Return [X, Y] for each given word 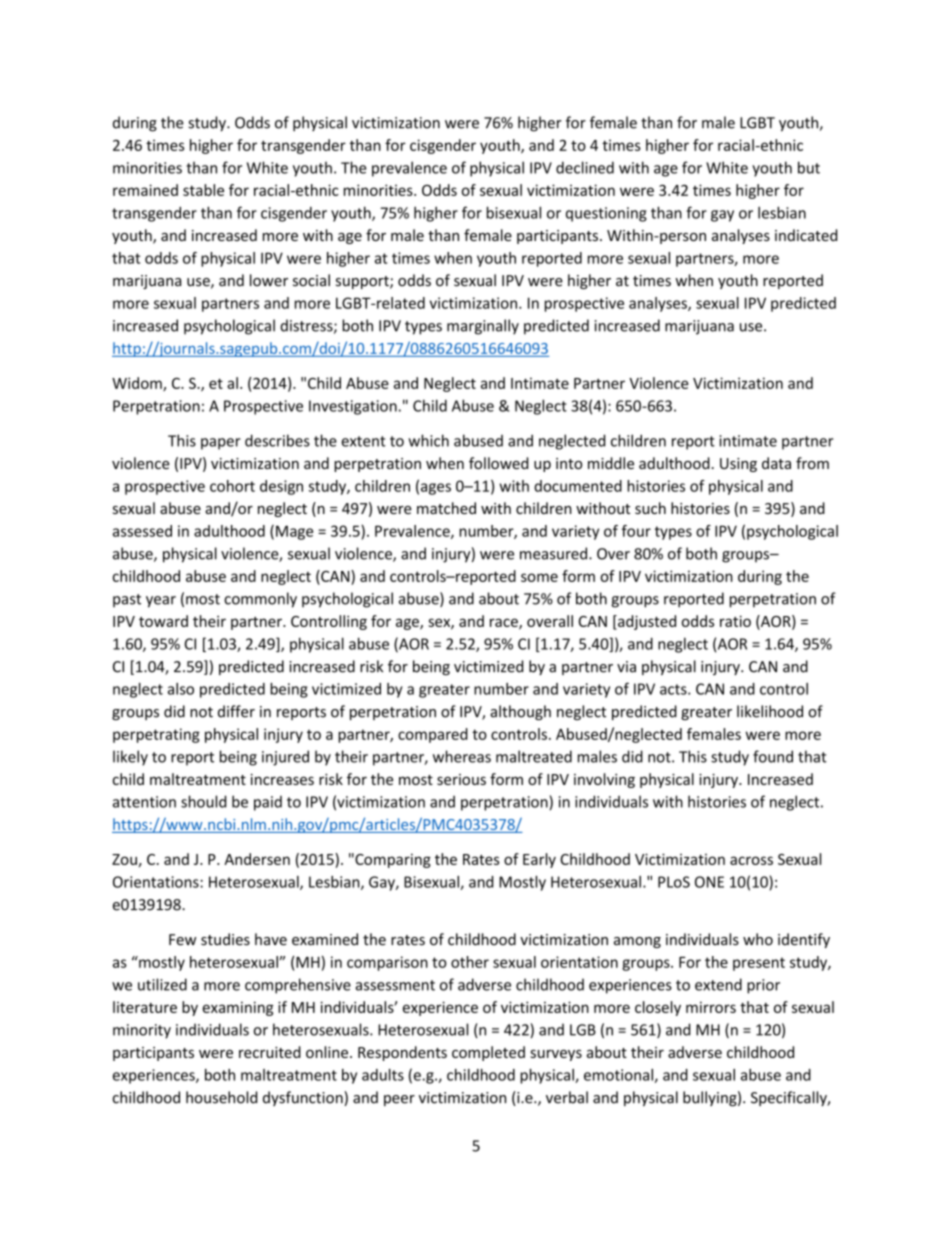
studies [225, 939]
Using [738, 465]
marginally [483, 327]
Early [539, 860]
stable [203, 190]
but [809, 167]
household [221, 1097]
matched [446, 508]
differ [236, 711]
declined [585, 167]
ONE [709, 882]
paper [221, 444]
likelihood [770, 711]
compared [433, 735]
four [636, 531]
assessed [142, 531]
